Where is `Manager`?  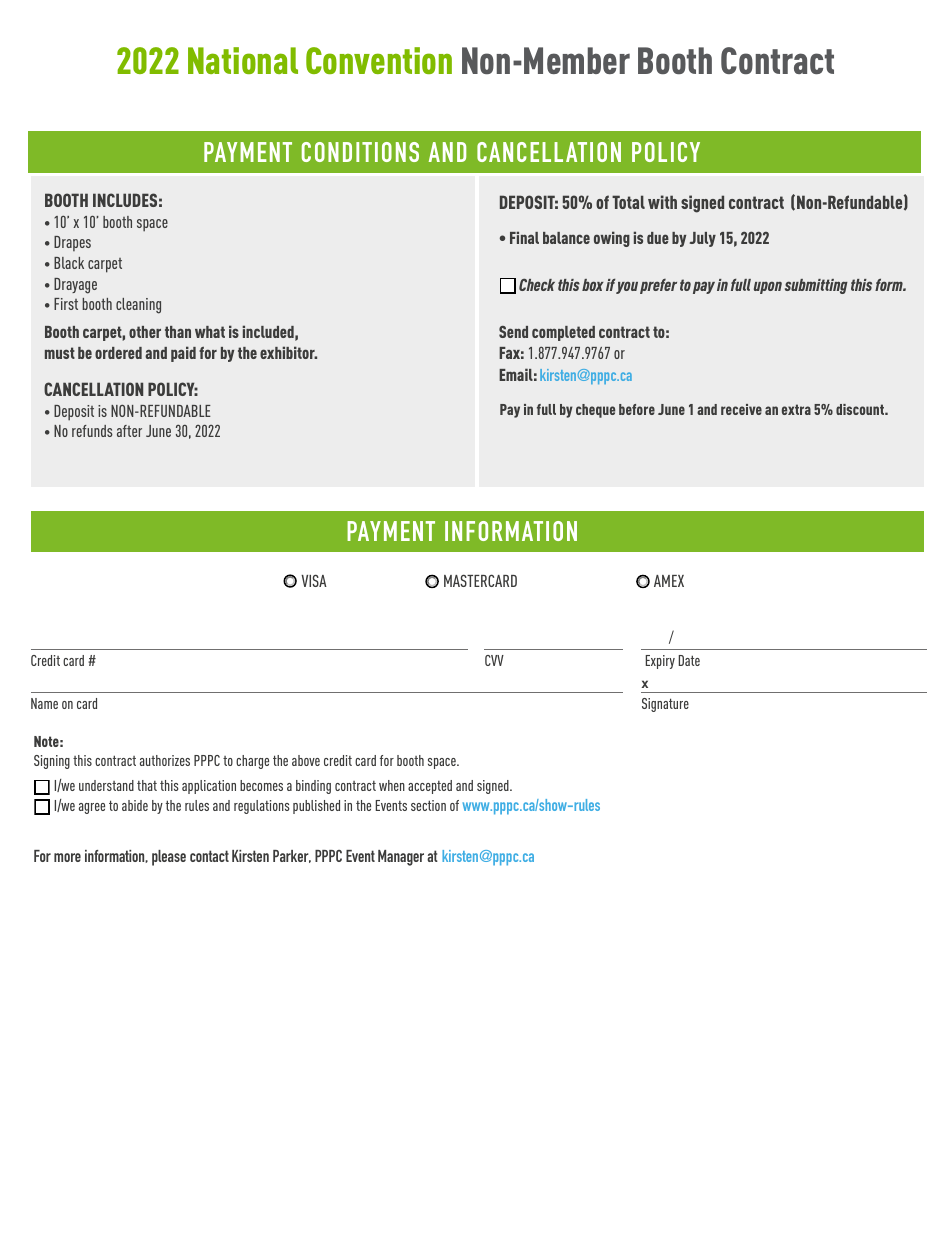 Manager is located at coordinates (401, 858).
